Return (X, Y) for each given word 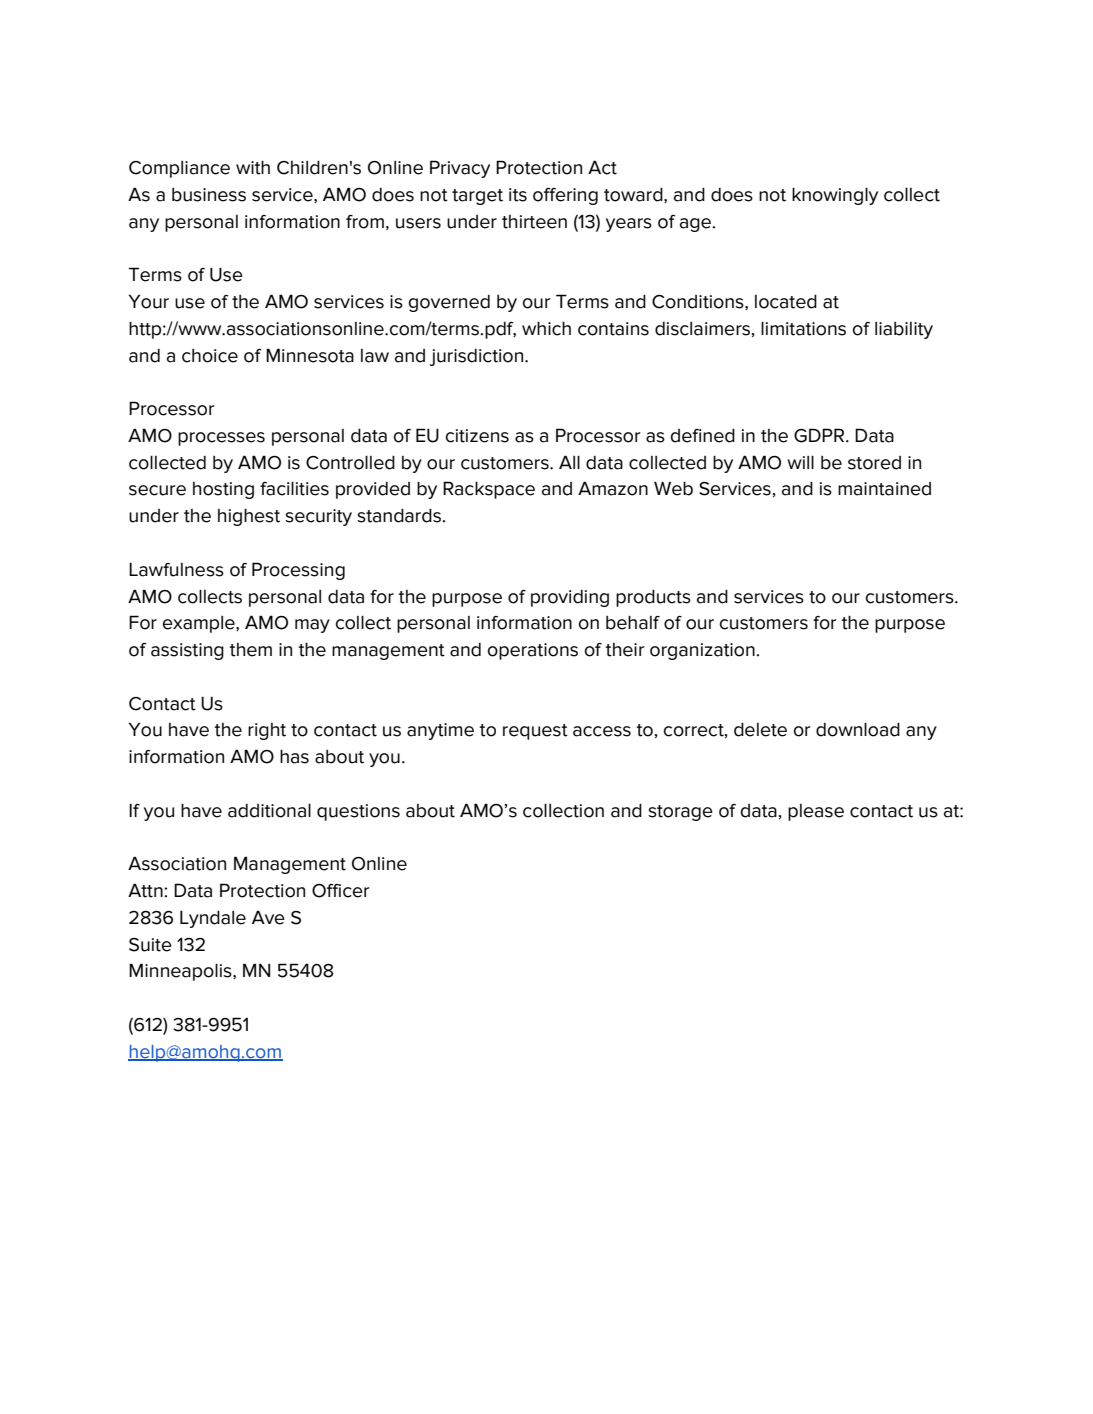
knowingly (835, 196)
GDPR (820, 435)
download (858, 729)
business (209, 195)
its (518, 195)
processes (221, 439)
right (267, 731)
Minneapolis (181, 972)
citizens (477, 436)
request (535, 732)
